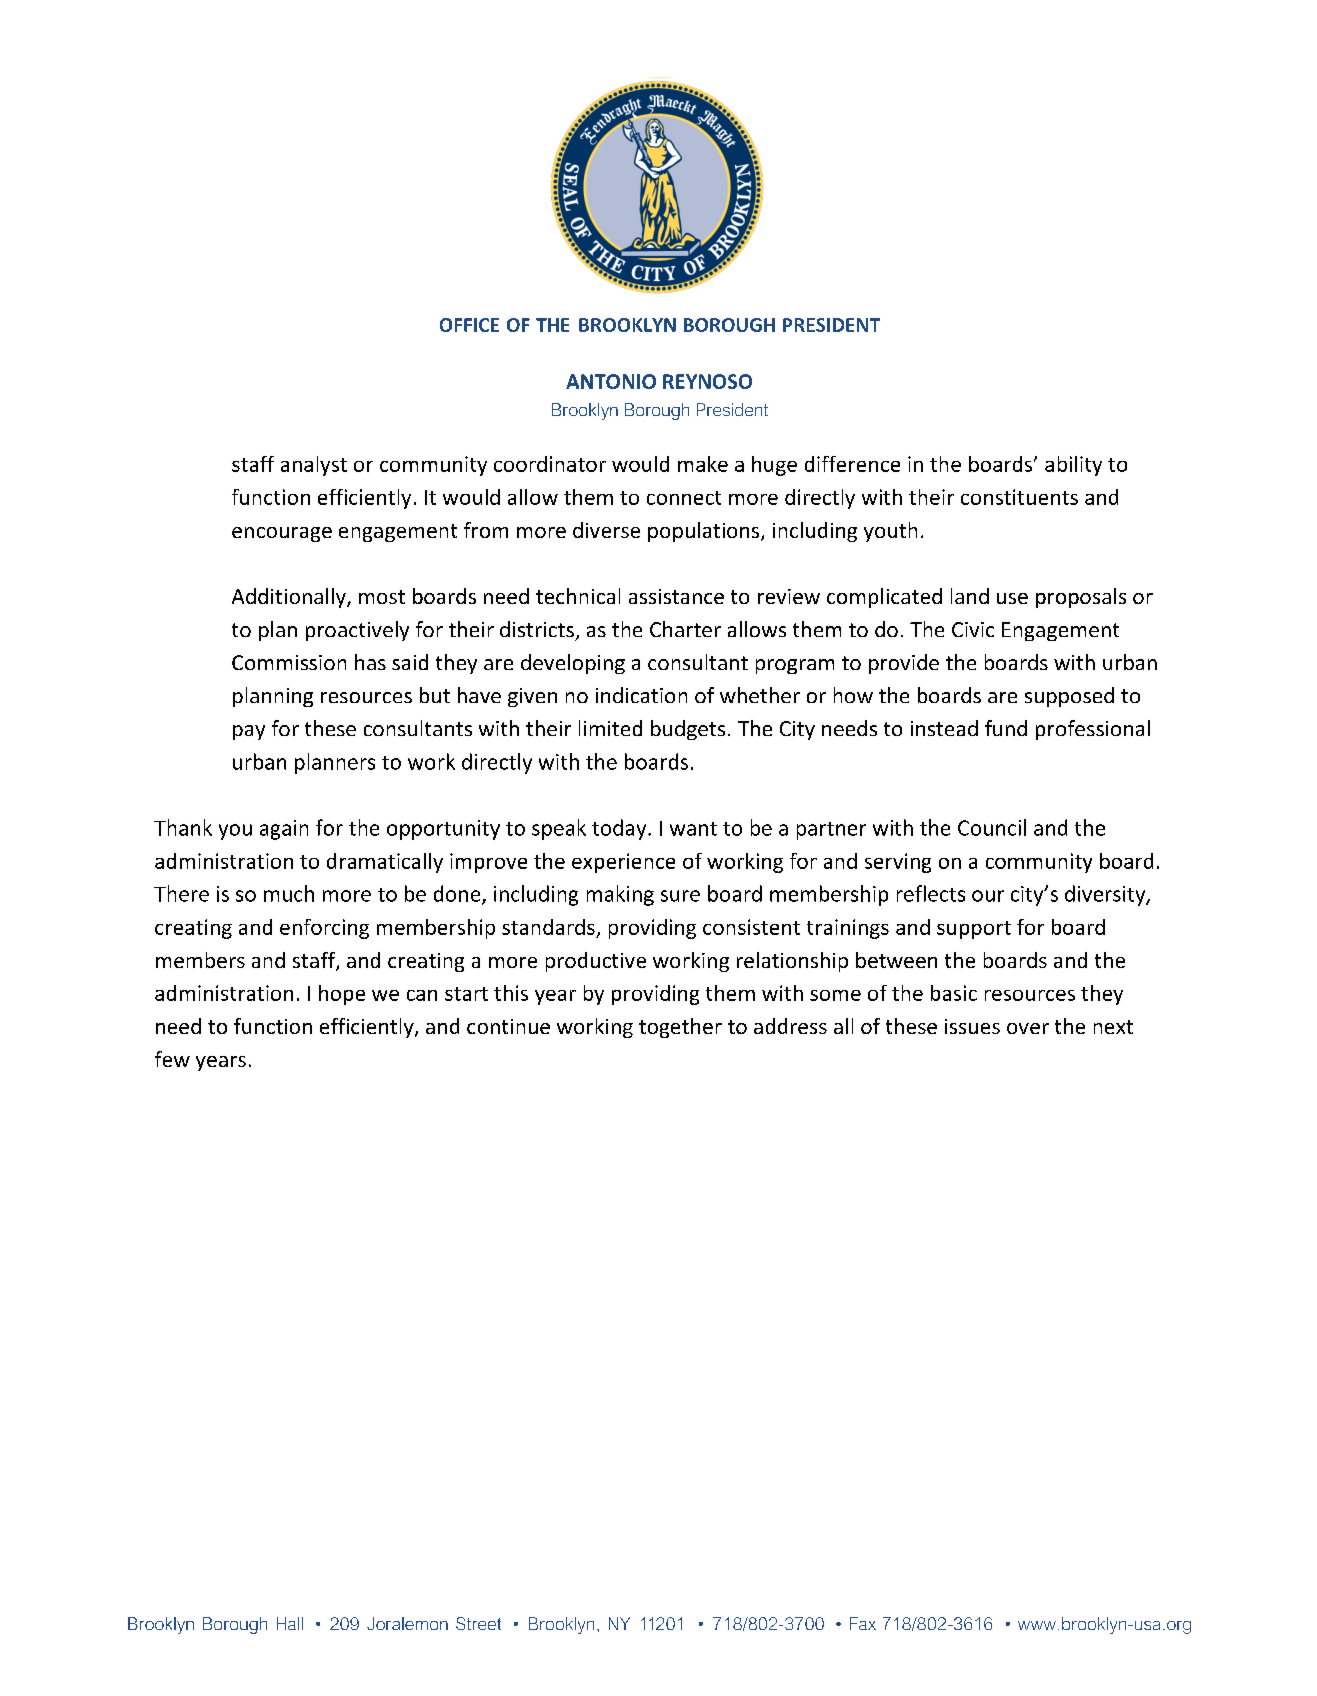 The image size is (1317, 1696). I want to click on Street, so click(478, 1623).
